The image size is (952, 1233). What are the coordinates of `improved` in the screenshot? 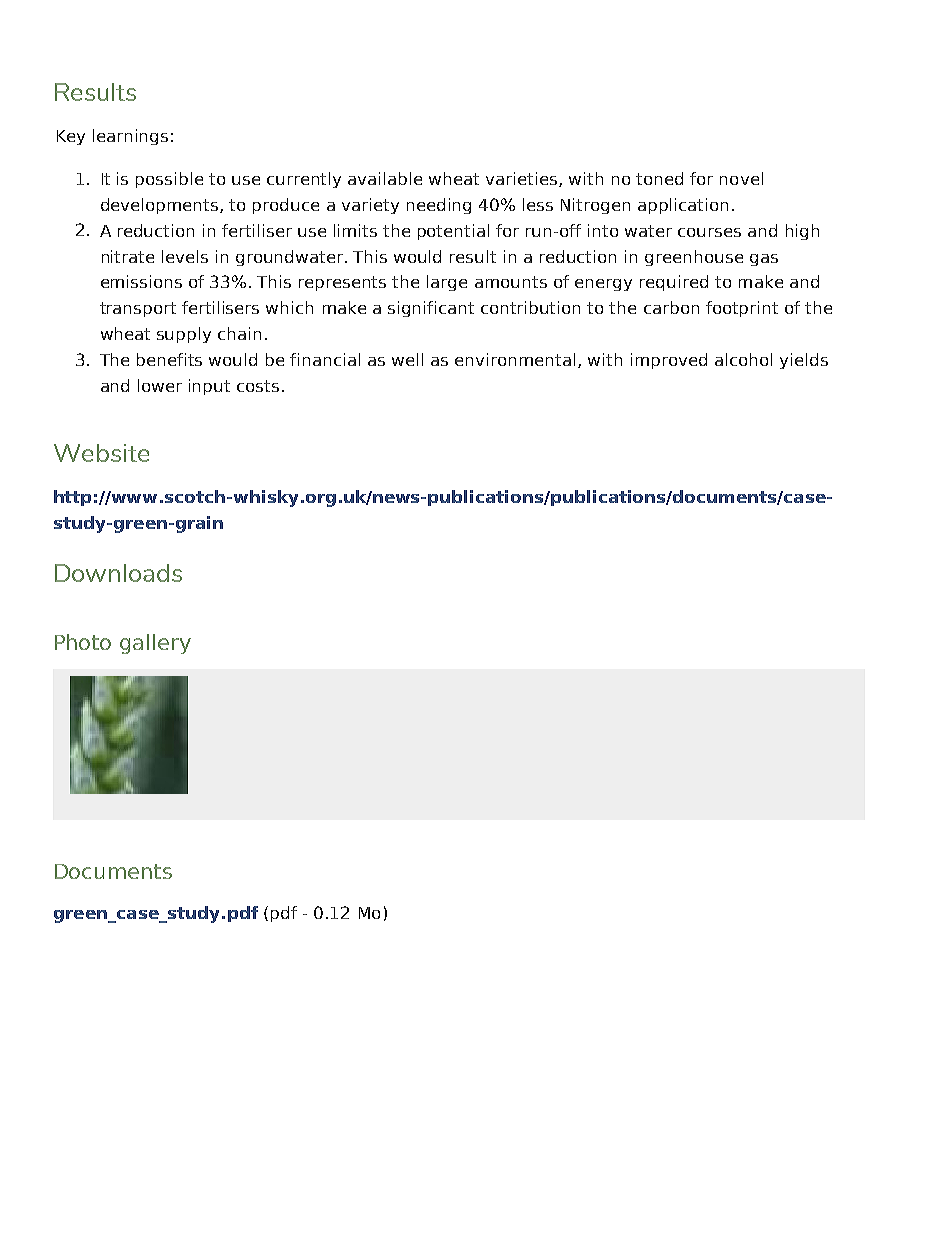 It's located at (669, 361).
